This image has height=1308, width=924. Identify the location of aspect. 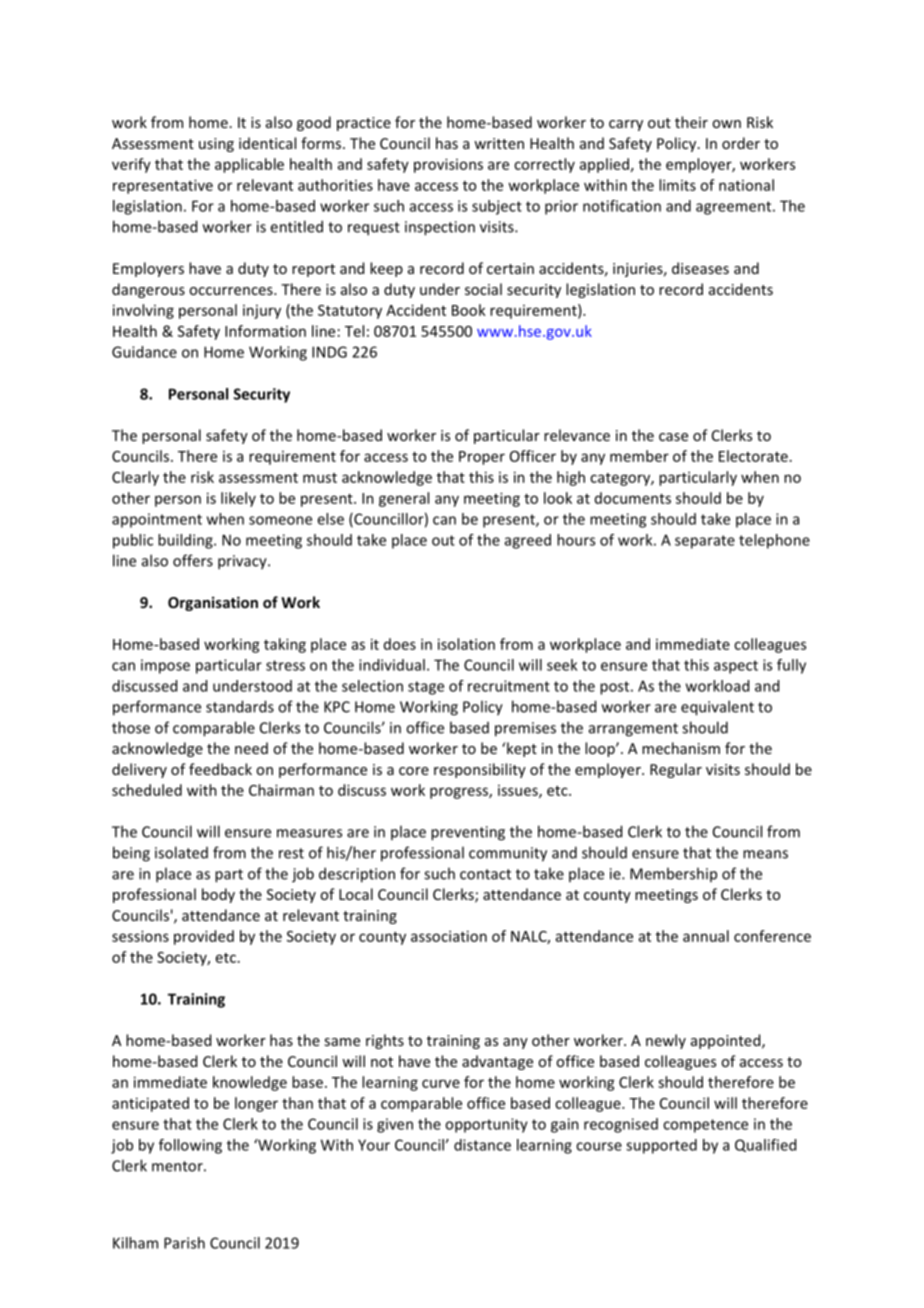
(736, 667).
